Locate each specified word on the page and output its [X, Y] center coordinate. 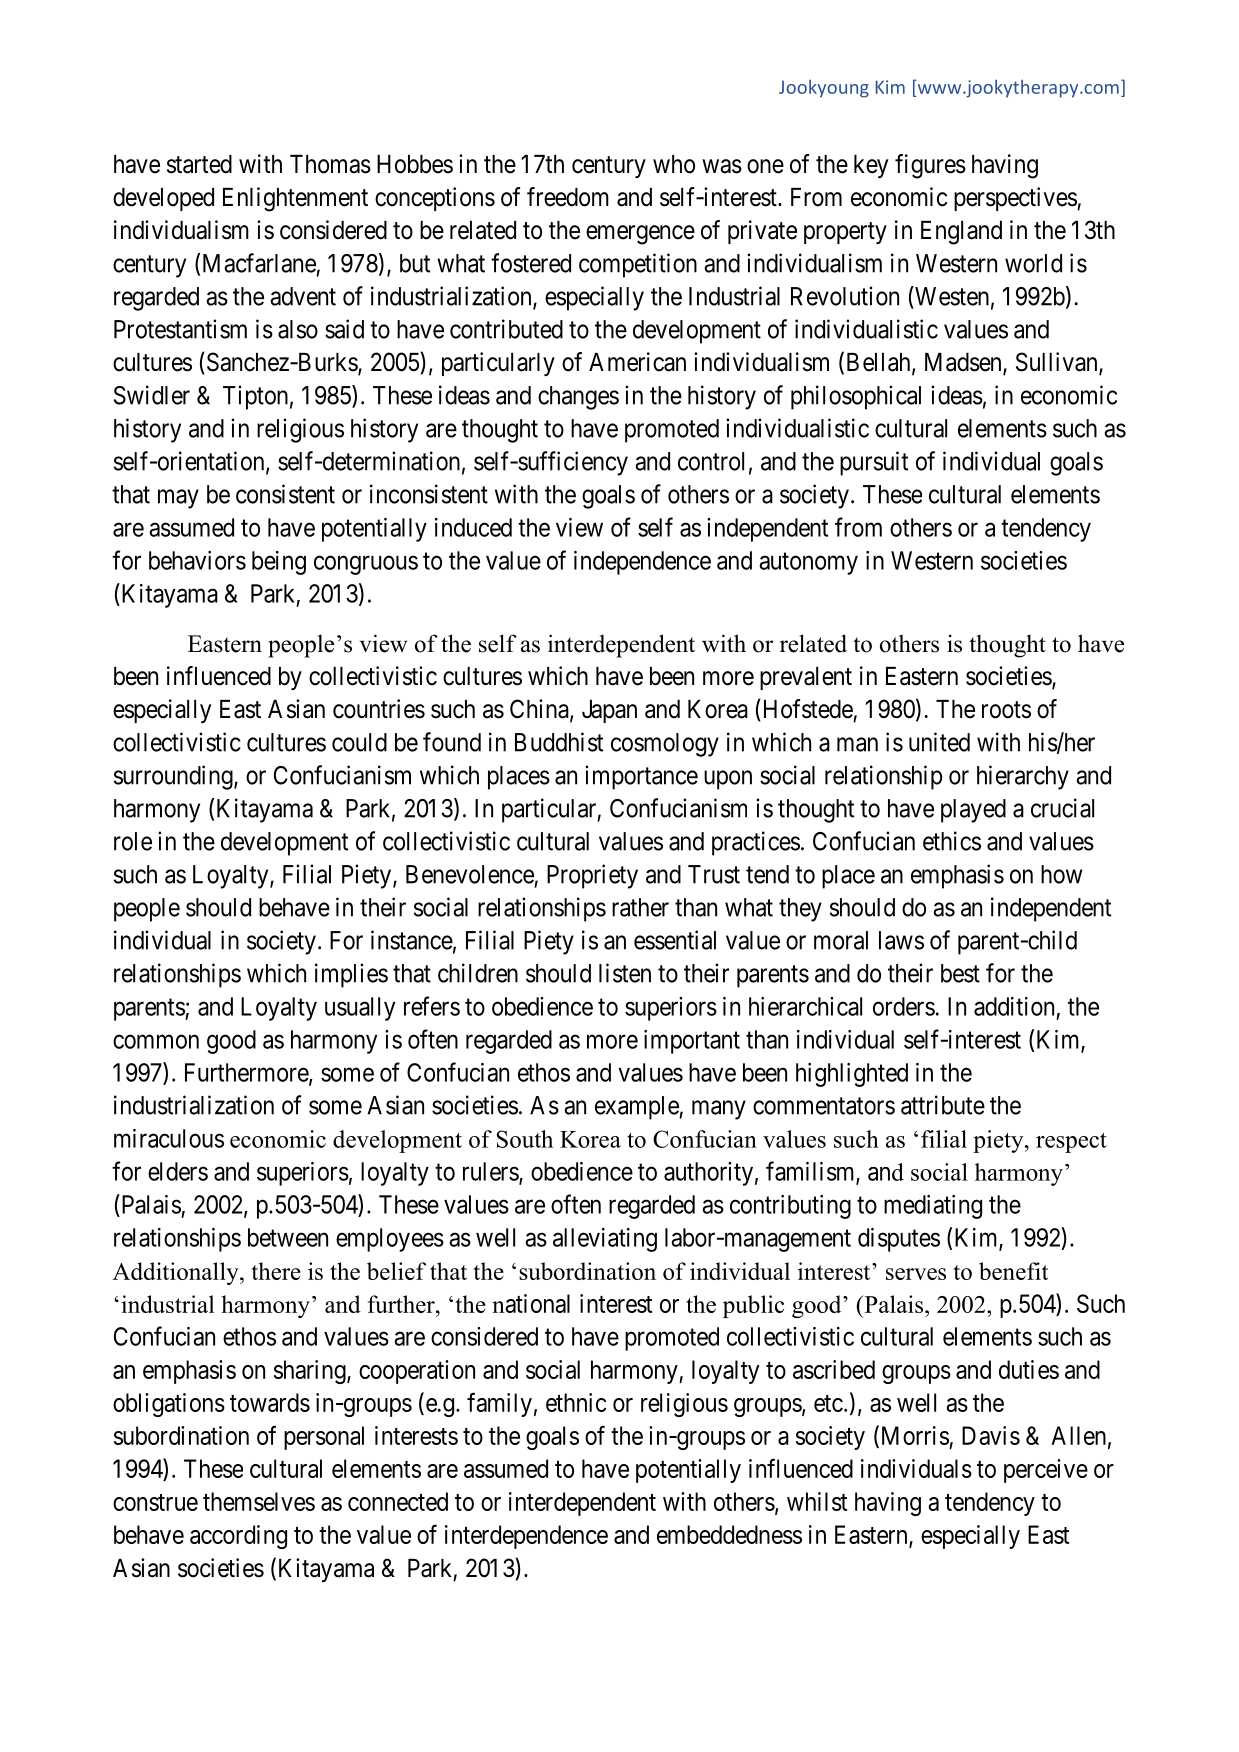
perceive [1046, 1471]
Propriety [592, 876]
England [961, 233]
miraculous [169, 1138]
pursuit [874, 463]
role [133, 841]
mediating [933, 1207]
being [279, 563]
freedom [568, 197]
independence [642, 563]
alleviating [605, 1240]
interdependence [526, 1537]
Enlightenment [295, 199]
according [238, 1537]
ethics [952, 841]
